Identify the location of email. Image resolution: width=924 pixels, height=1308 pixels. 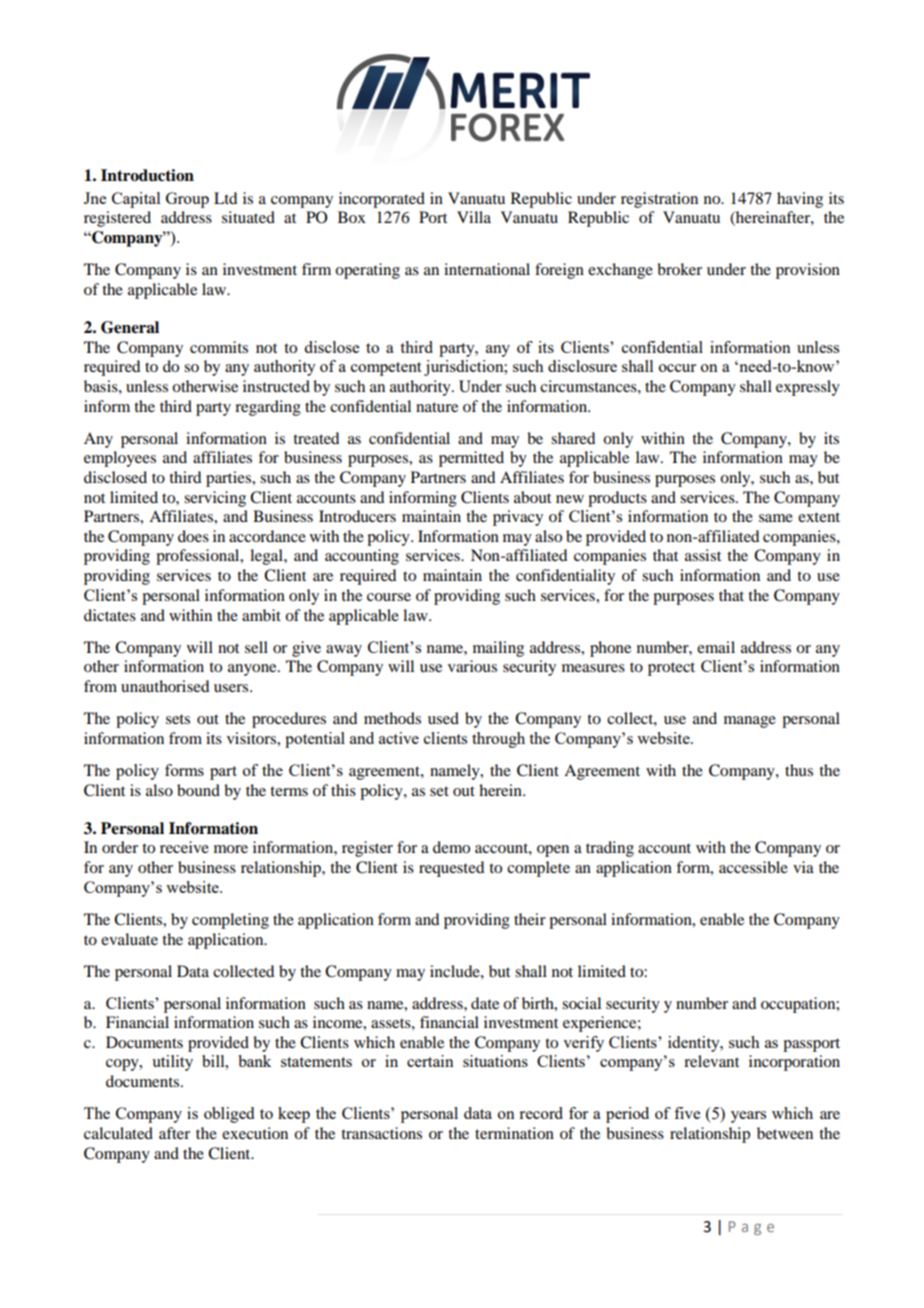
(716, 647).
